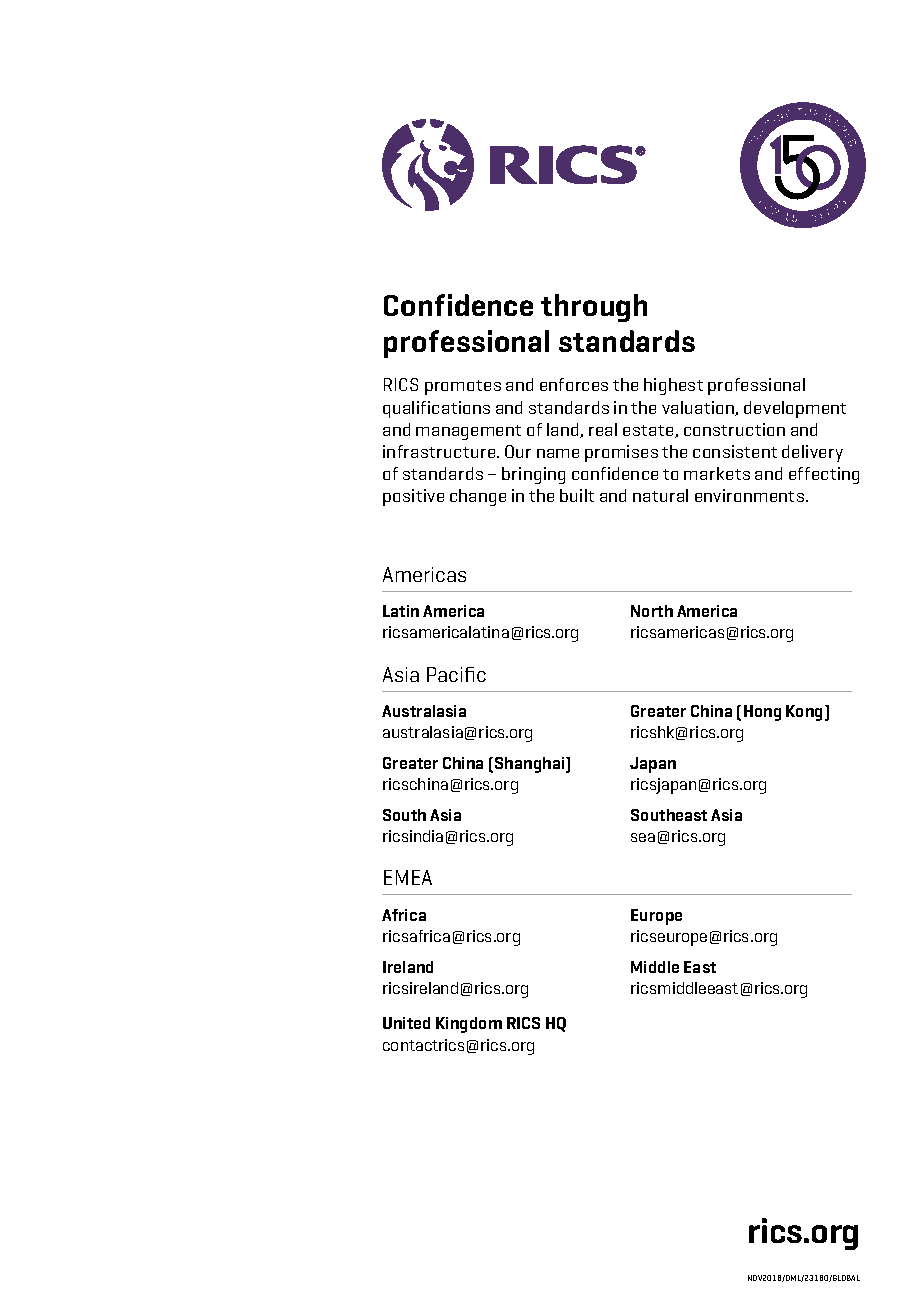  Describe the element at coordinates (456, 674) in the document. I see `Pacific` at that location.
